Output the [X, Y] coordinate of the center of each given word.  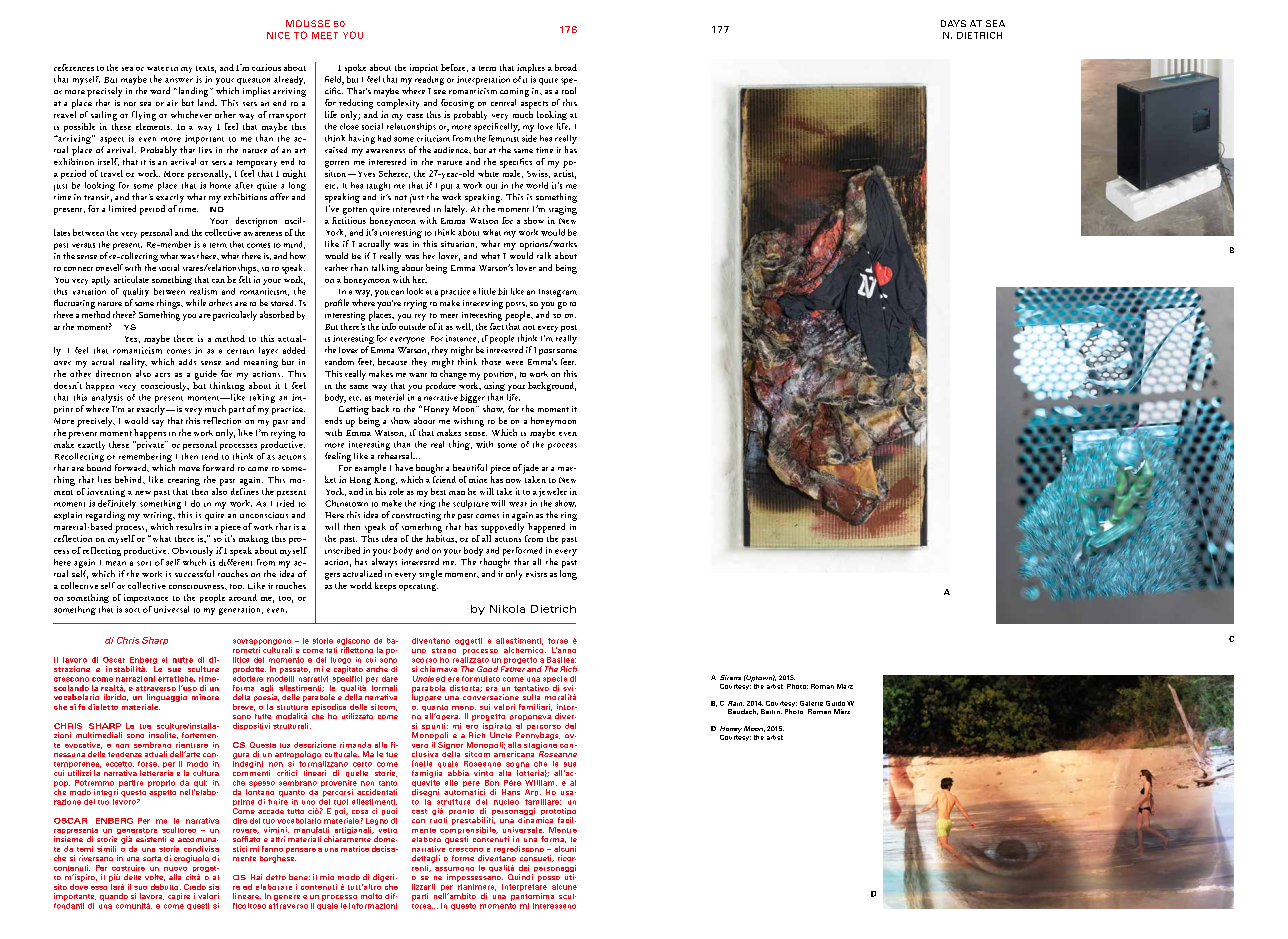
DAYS [953, 23]
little [487, 291]
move [189, 469]
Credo [195, 887]
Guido [835, 703]
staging [563, 210]
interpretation [483, 80]
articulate [131, 279]
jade [531, 469]
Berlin [771, 711]
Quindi [520, 877]
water [158, 68]
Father [513, 669]
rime [208, 679]
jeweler [553, 492]
